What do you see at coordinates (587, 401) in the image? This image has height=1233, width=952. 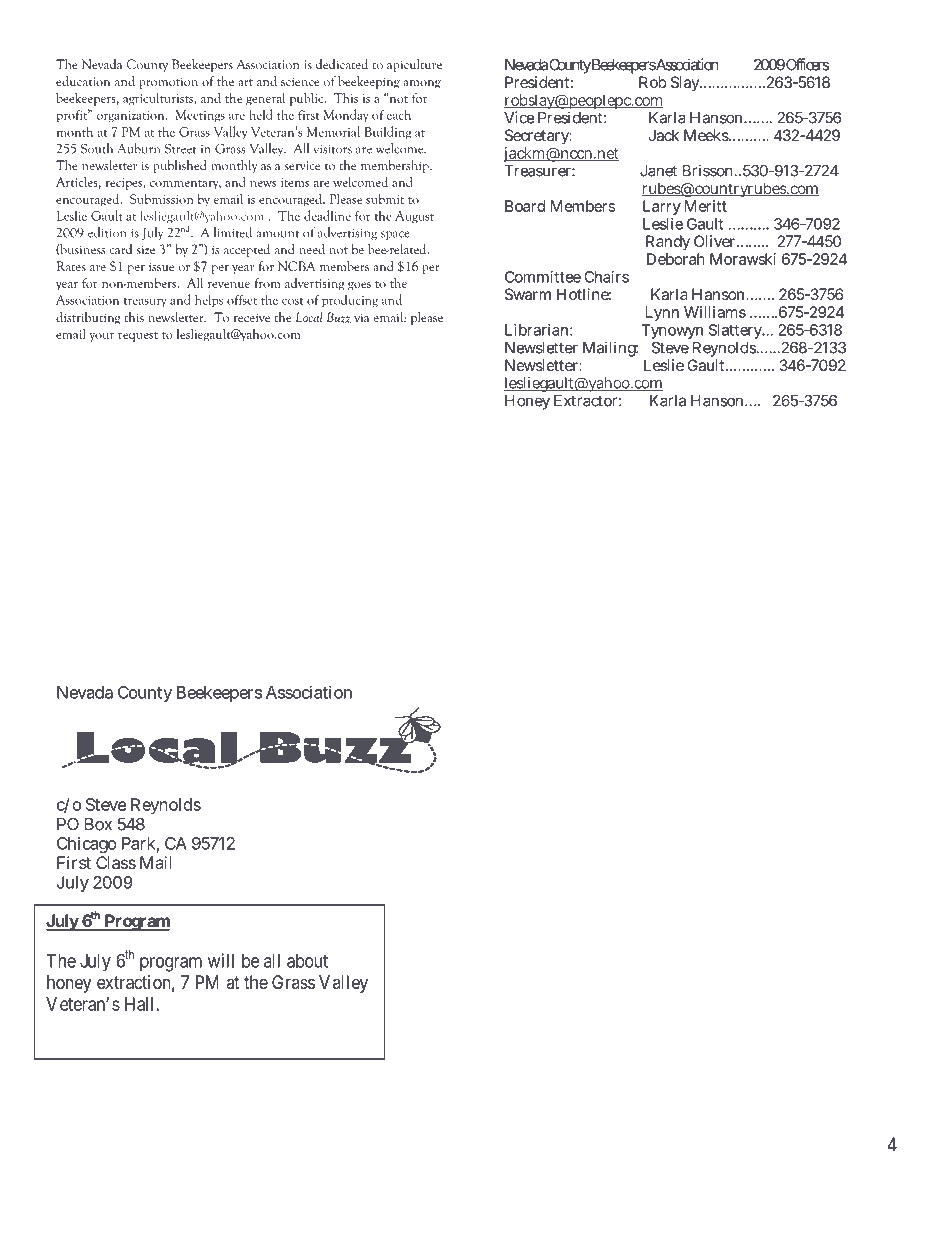 I see `Extractor` at bounding box center [587, 401].
